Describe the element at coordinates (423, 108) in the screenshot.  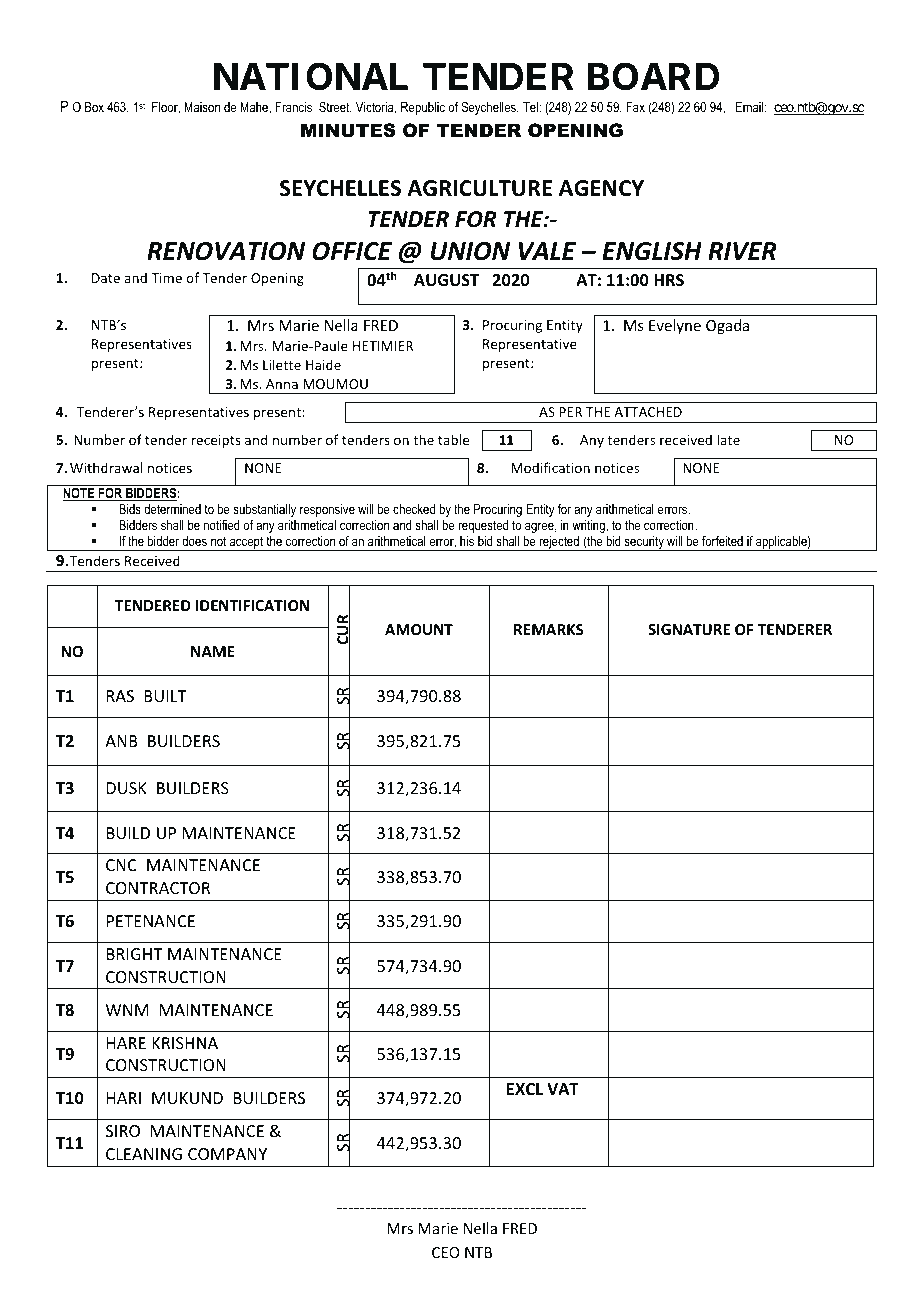
I see `Republic` at that location.
